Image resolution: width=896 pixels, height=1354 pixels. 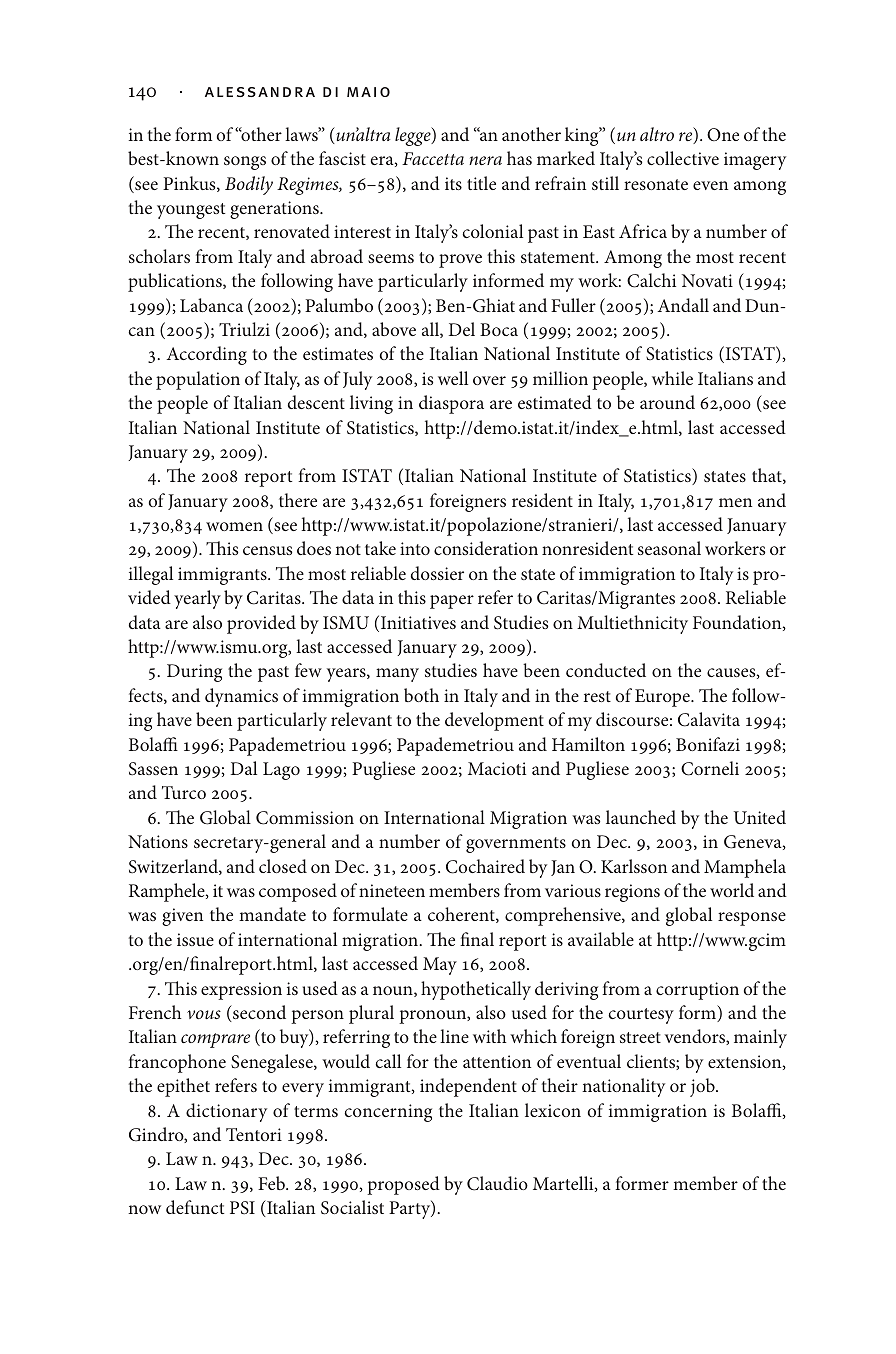 What do you see at coordinates (497, 1183) in the image?
I see `Claudio` at bounding box center [497, 1183].
